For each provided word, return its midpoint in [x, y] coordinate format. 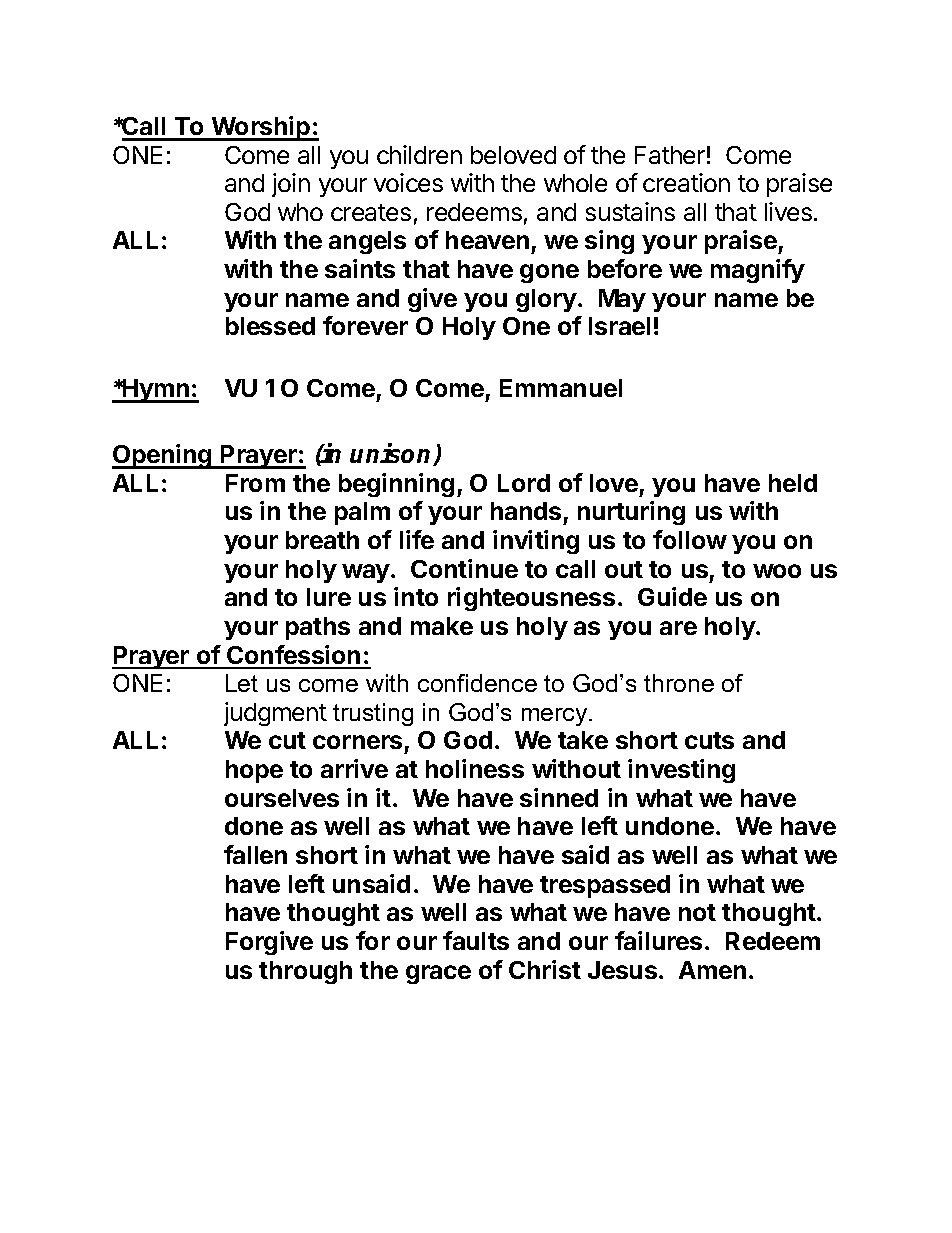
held [793, 483]
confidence [477, 683]
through [305, 972]
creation [686, 182]
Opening [163, 456]
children [419, 154]
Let [242, 683]
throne [679, 683]
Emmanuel [561, 388]
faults [476, 940]
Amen [712, 970]
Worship [261, 128]
